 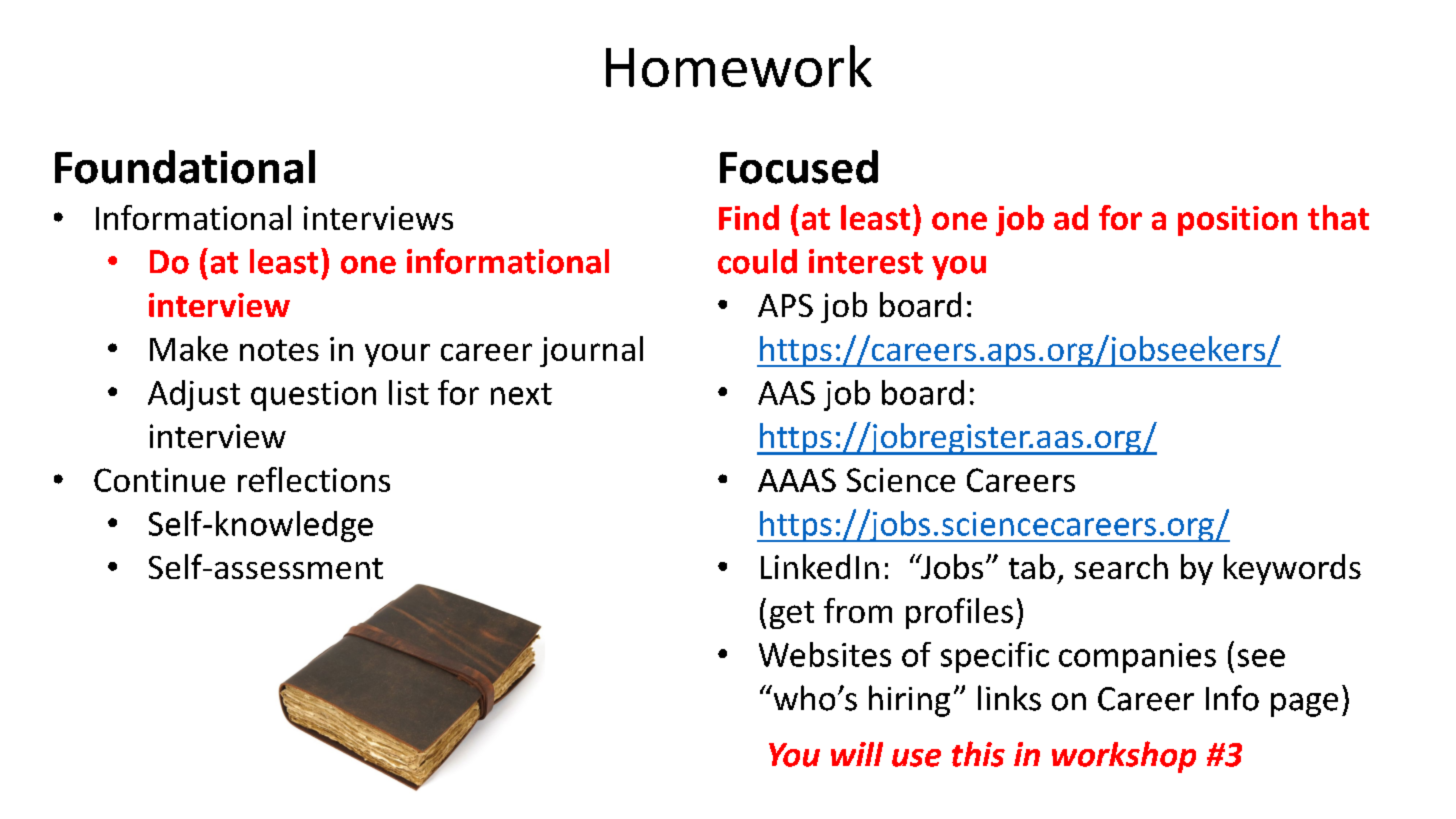 What do you see at coordinates (857, 754) in the image?
I see `will` at bounding box center [857, 754].
